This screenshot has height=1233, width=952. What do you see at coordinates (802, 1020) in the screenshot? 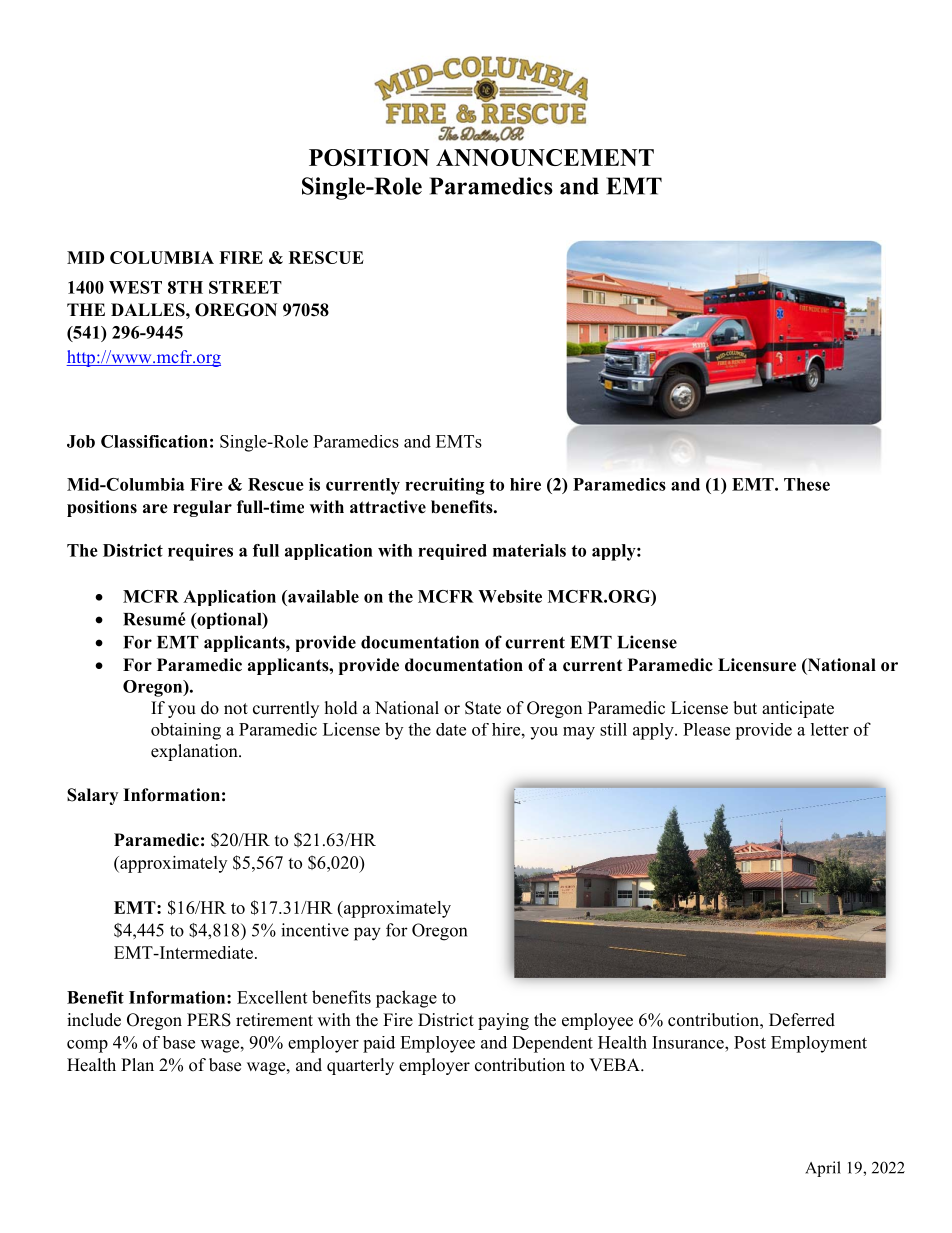
I see `Deferred` at bounding box center [802, 1020].
